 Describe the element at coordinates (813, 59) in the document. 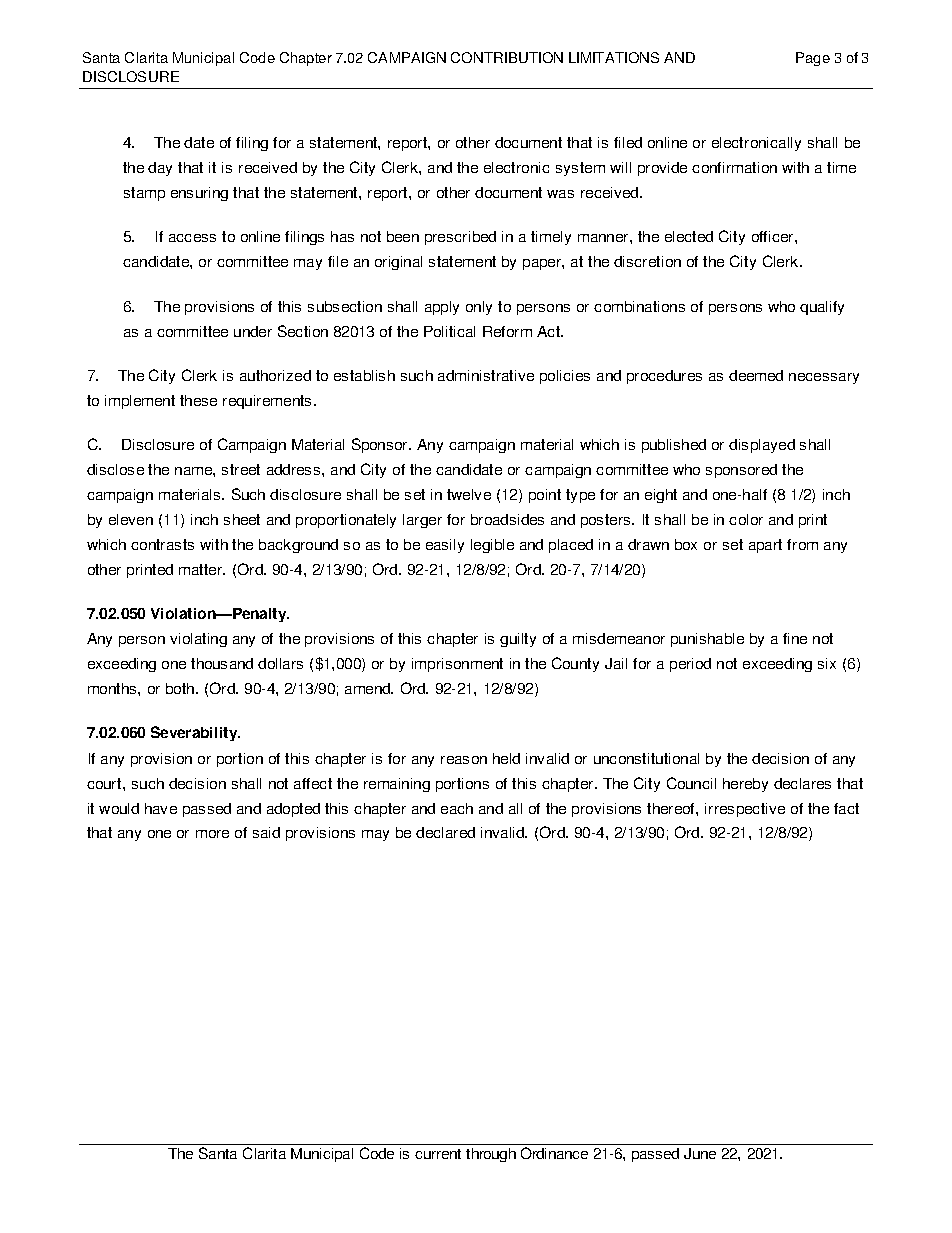

I see `Page` at that location.
